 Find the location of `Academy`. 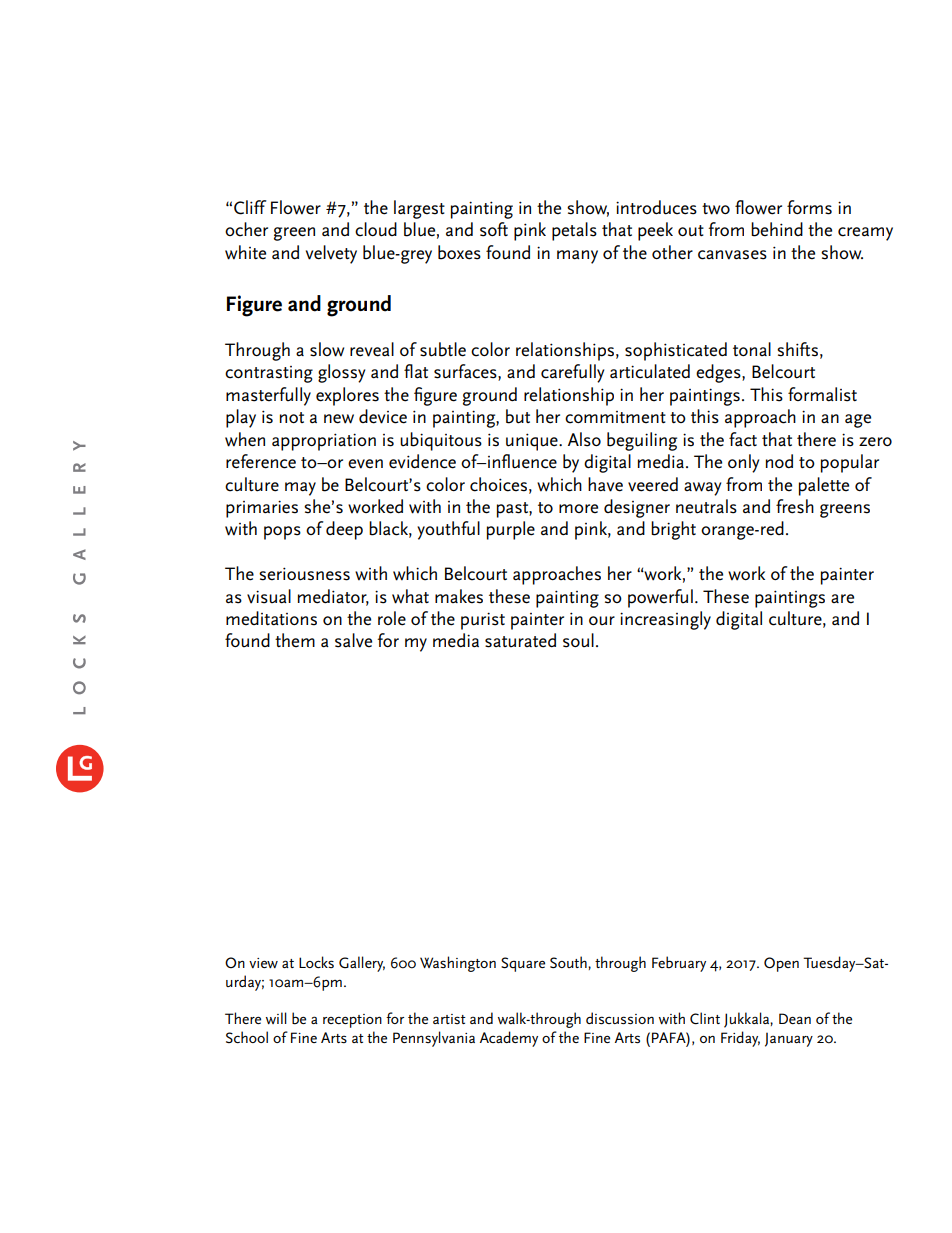

Academy is located at coordinates (509, 1039).
